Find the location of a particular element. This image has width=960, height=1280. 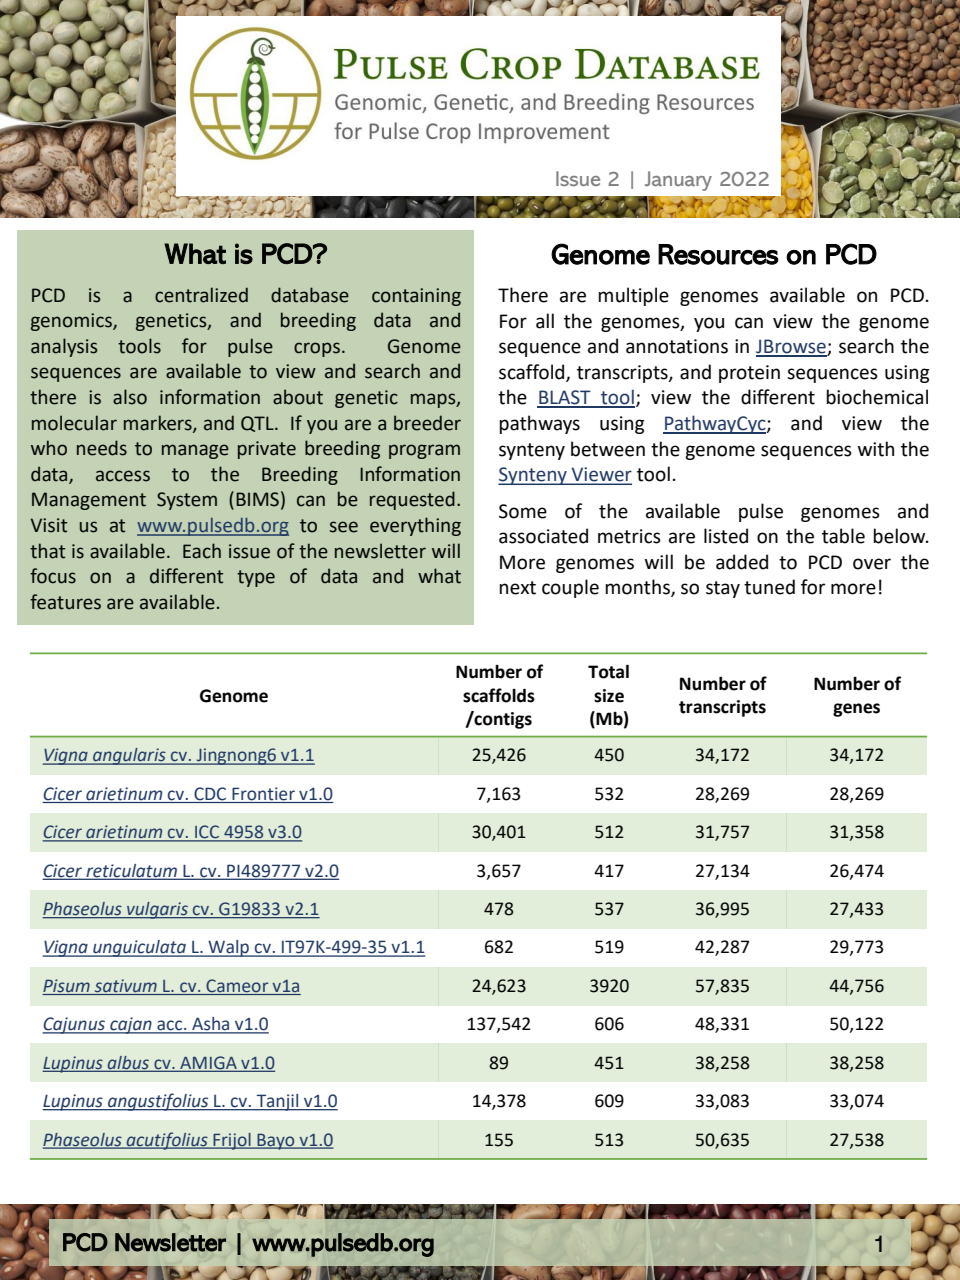

features is located at coordinates (65, 602).
